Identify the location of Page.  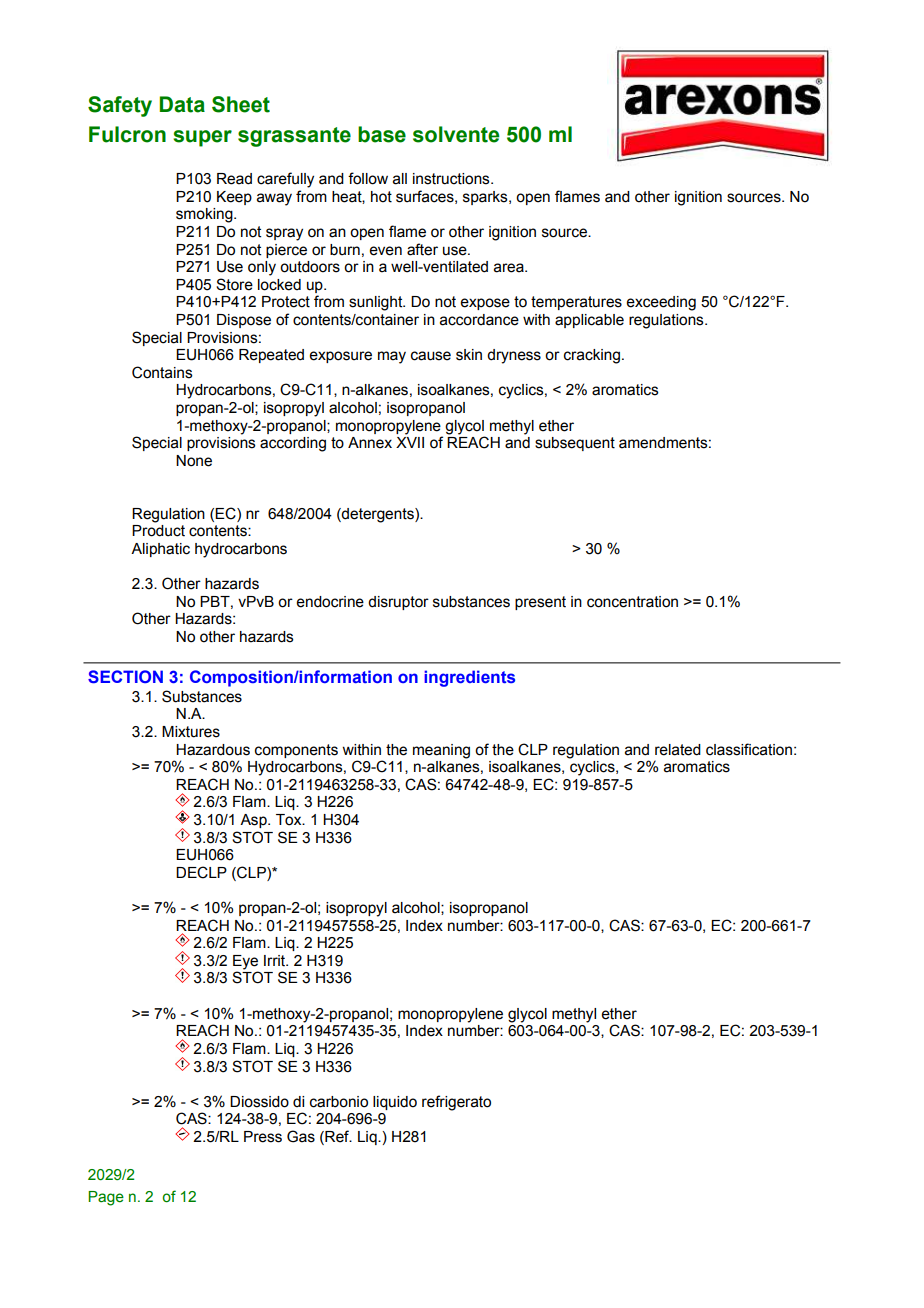
(106, 1198).
